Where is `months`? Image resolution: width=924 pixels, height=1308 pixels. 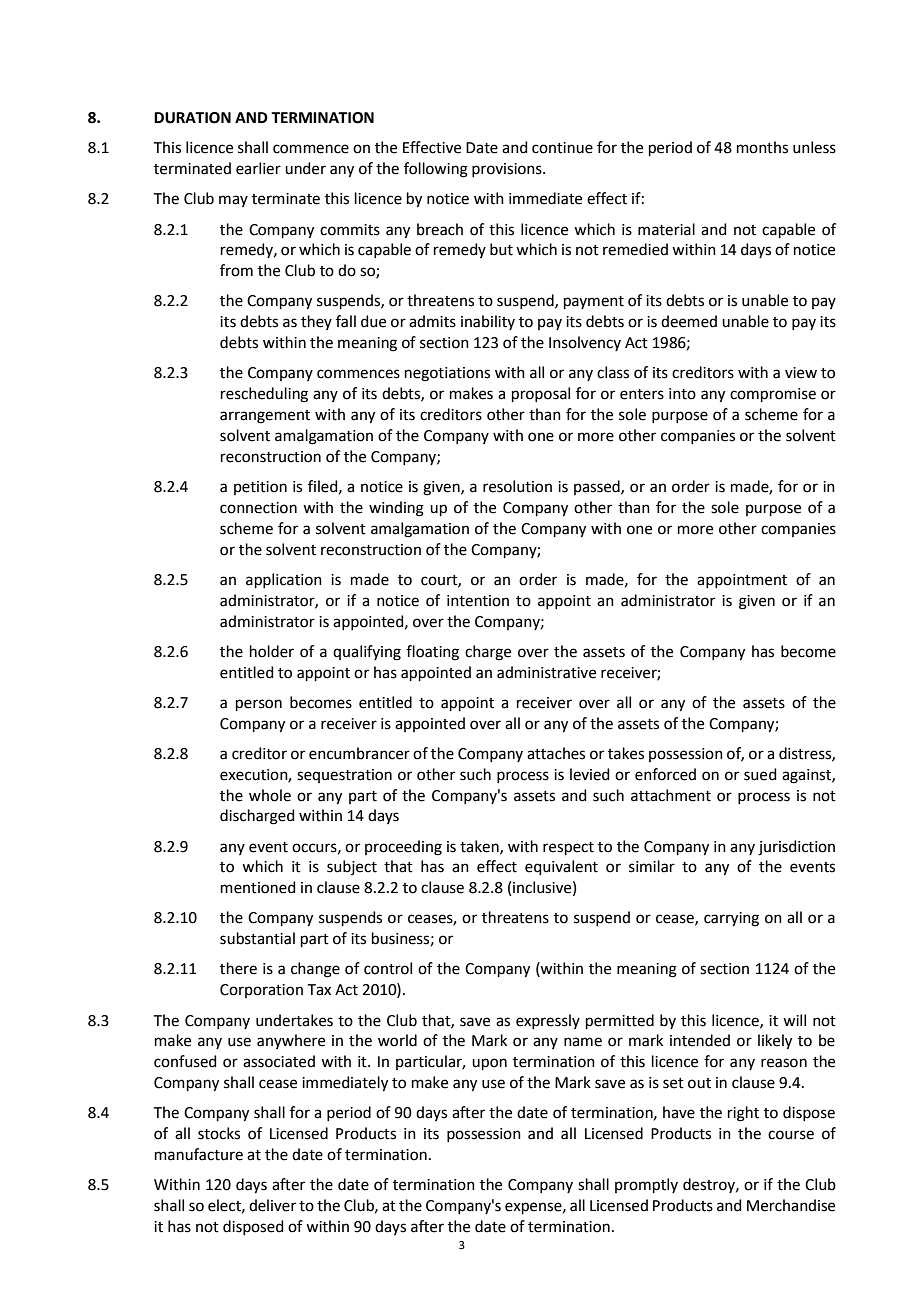
months is located at coordinates (762, 147).
